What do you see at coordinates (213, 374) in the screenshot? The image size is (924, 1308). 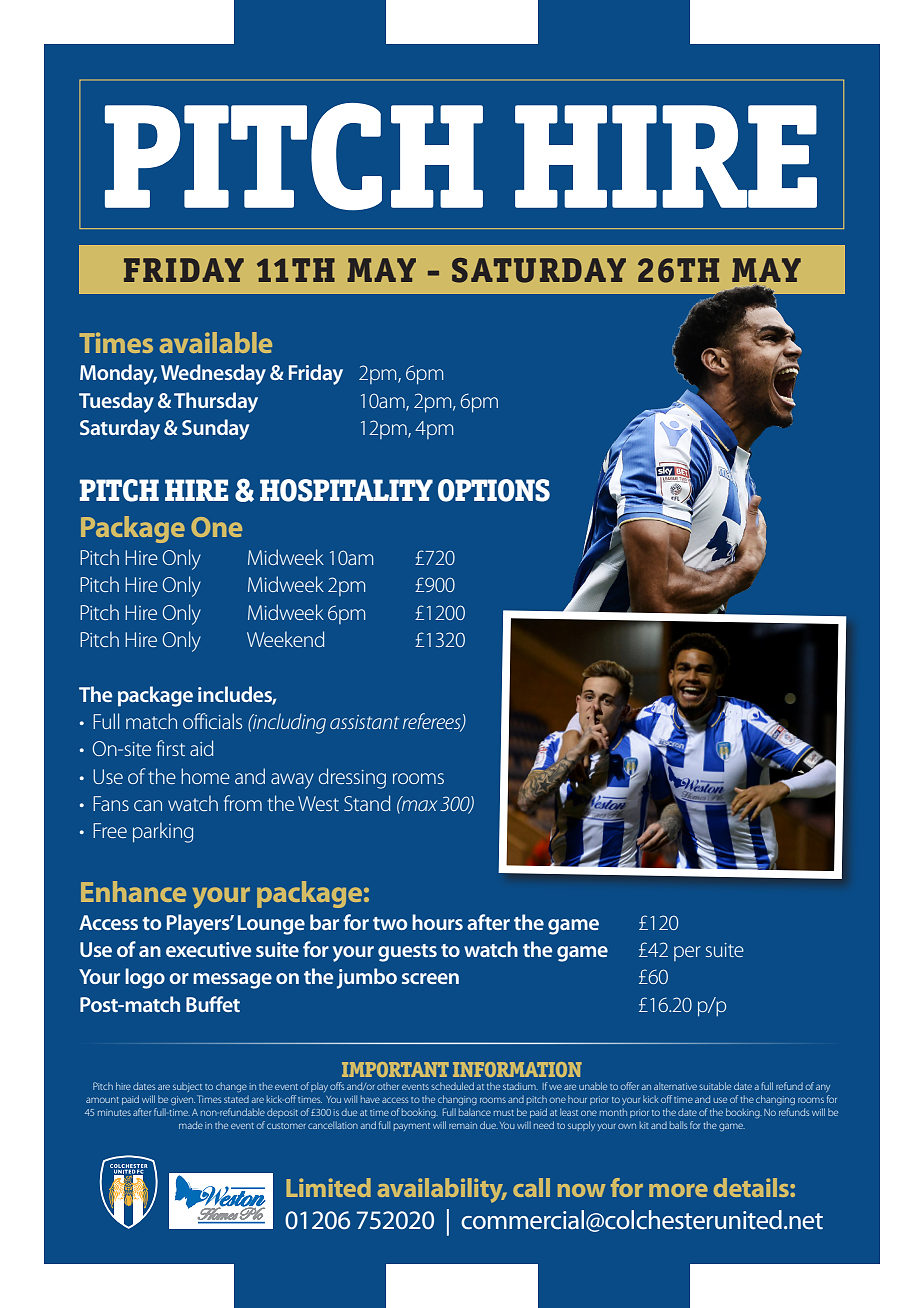 I see `Wednesday` at bounding box center [213, 374].
